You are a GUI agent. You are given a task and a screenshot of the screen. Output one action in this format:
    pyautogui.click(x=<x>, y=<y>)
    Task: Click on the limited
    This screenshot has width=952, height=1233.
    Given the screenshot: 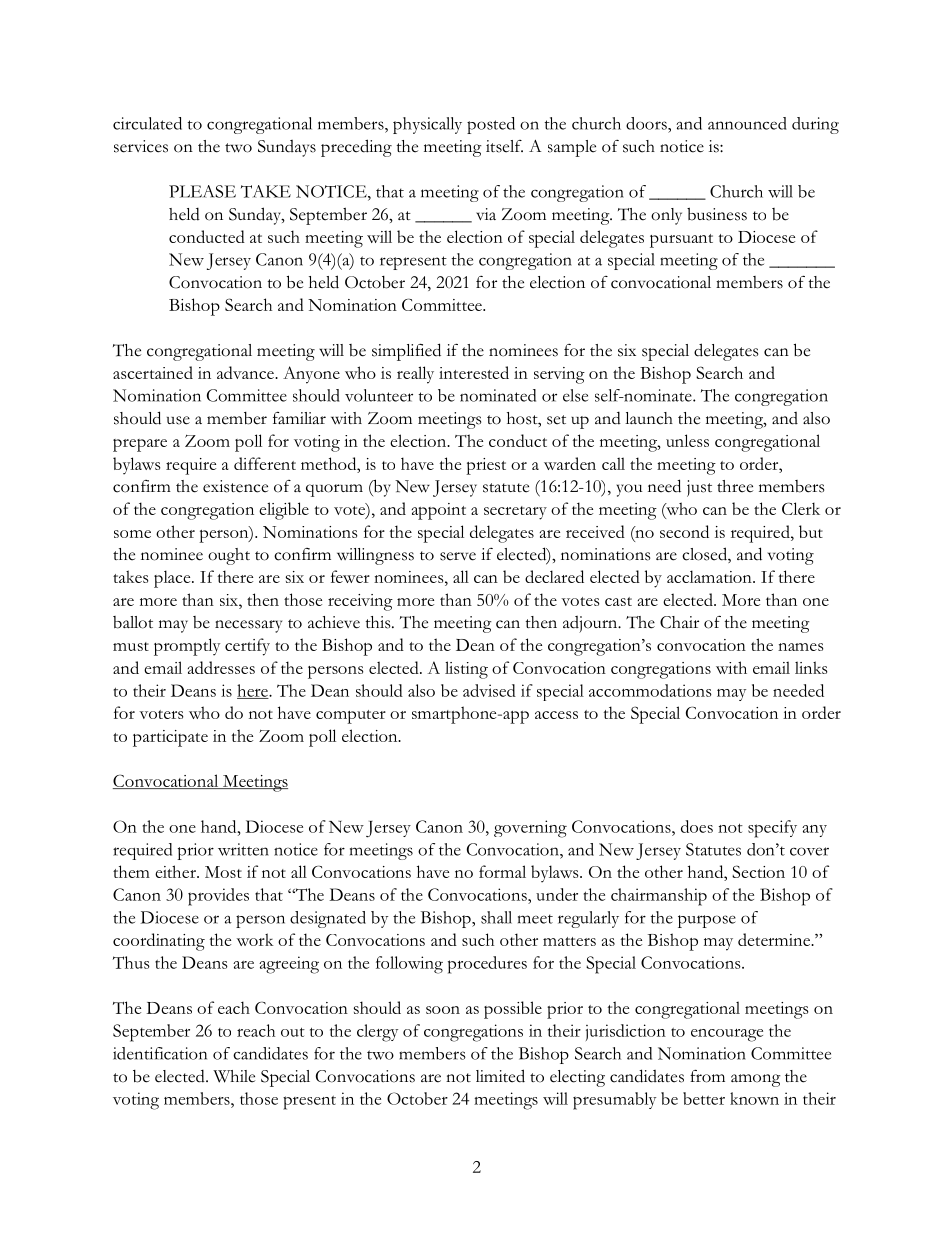 What is the action you would take?
    pyautogui.click(x=500, y=1076)
